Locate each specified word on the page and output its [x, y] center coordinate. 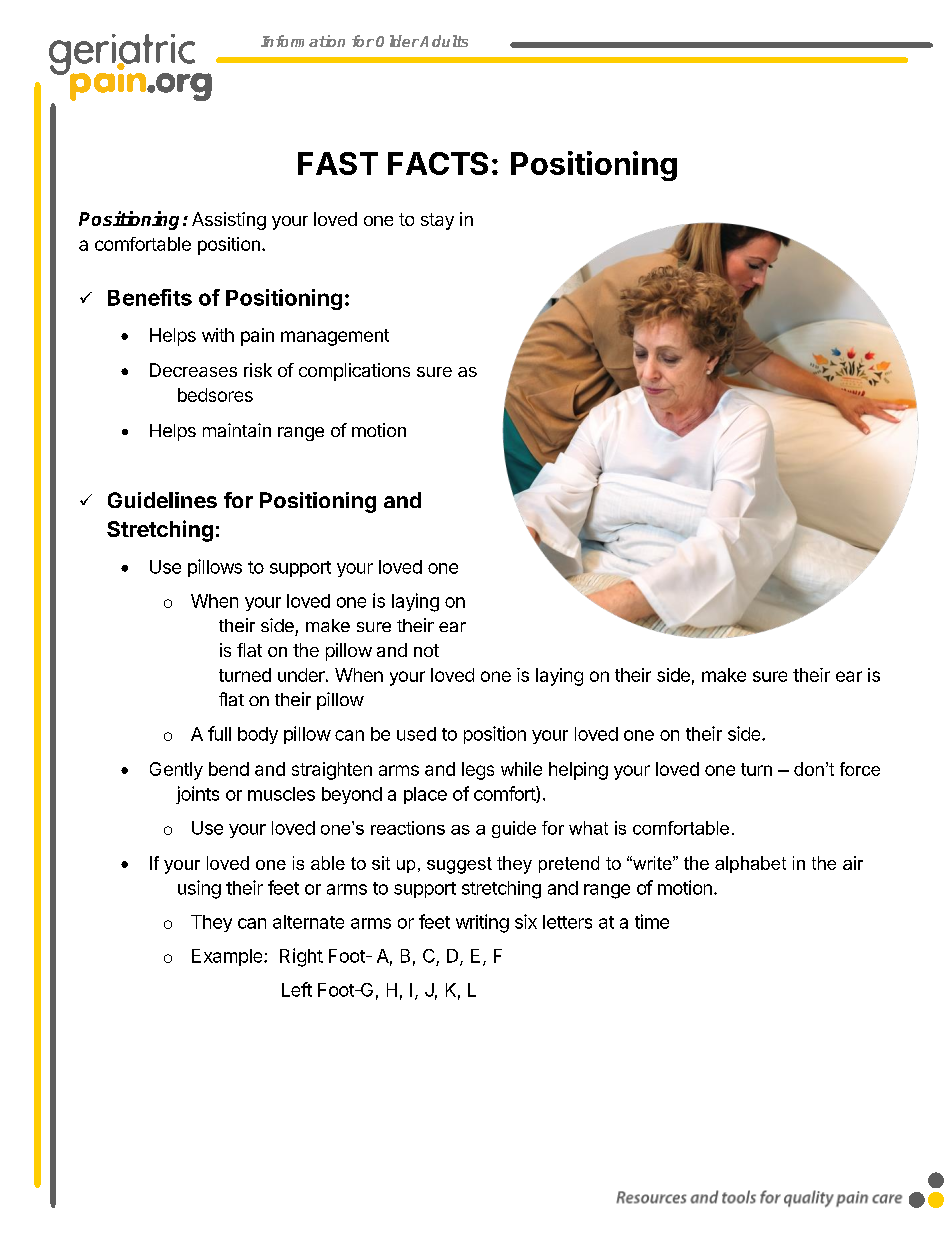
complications [354, 372]
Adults [444, 41]
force [860, 769]
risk [258, 370]
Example [228, 957]
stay [437, 221]
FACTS [438, 163]
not [426, 650]
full [219, 733]
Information [303, 41]
